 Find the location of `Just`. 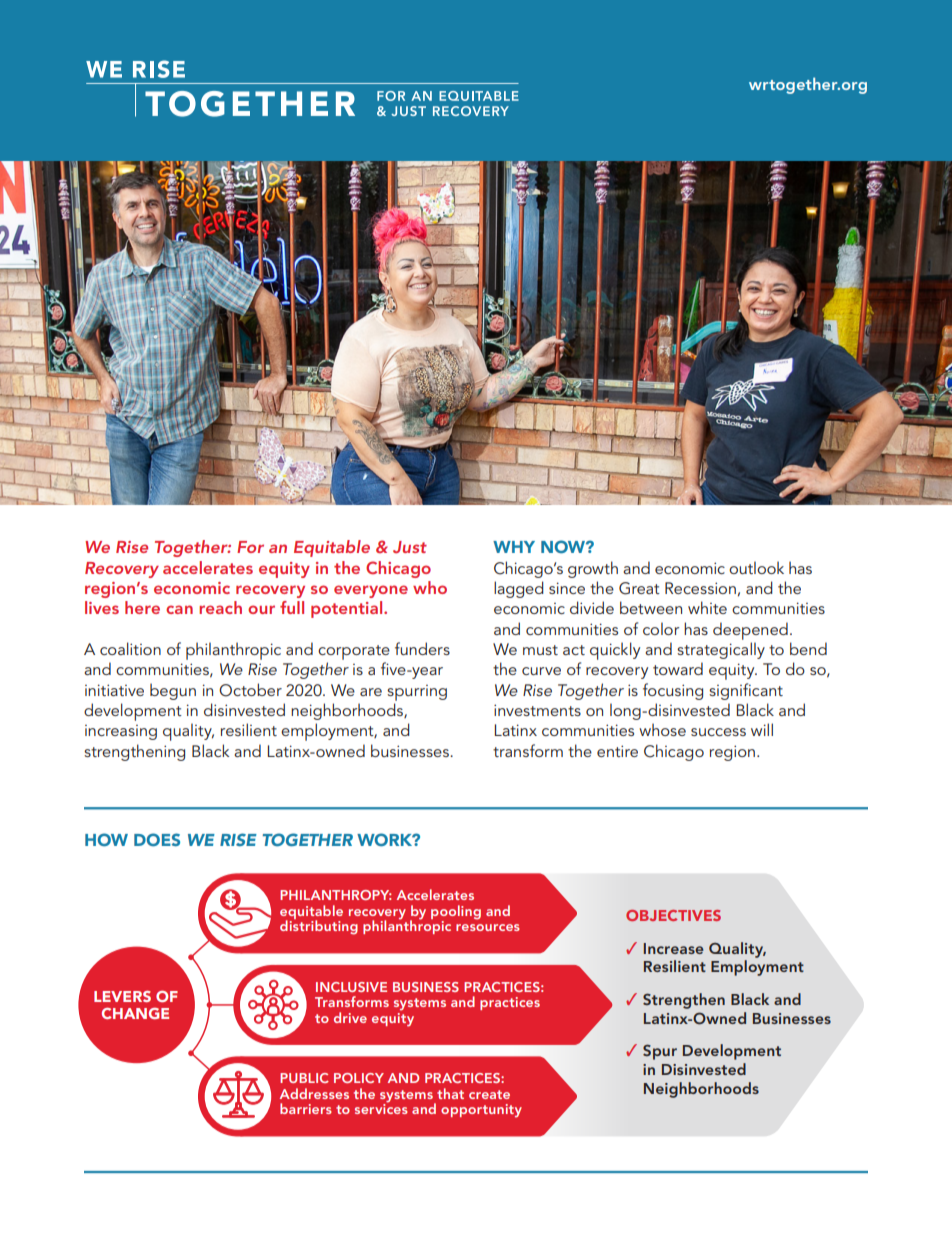

Just is located at coordinates (410, 547).
